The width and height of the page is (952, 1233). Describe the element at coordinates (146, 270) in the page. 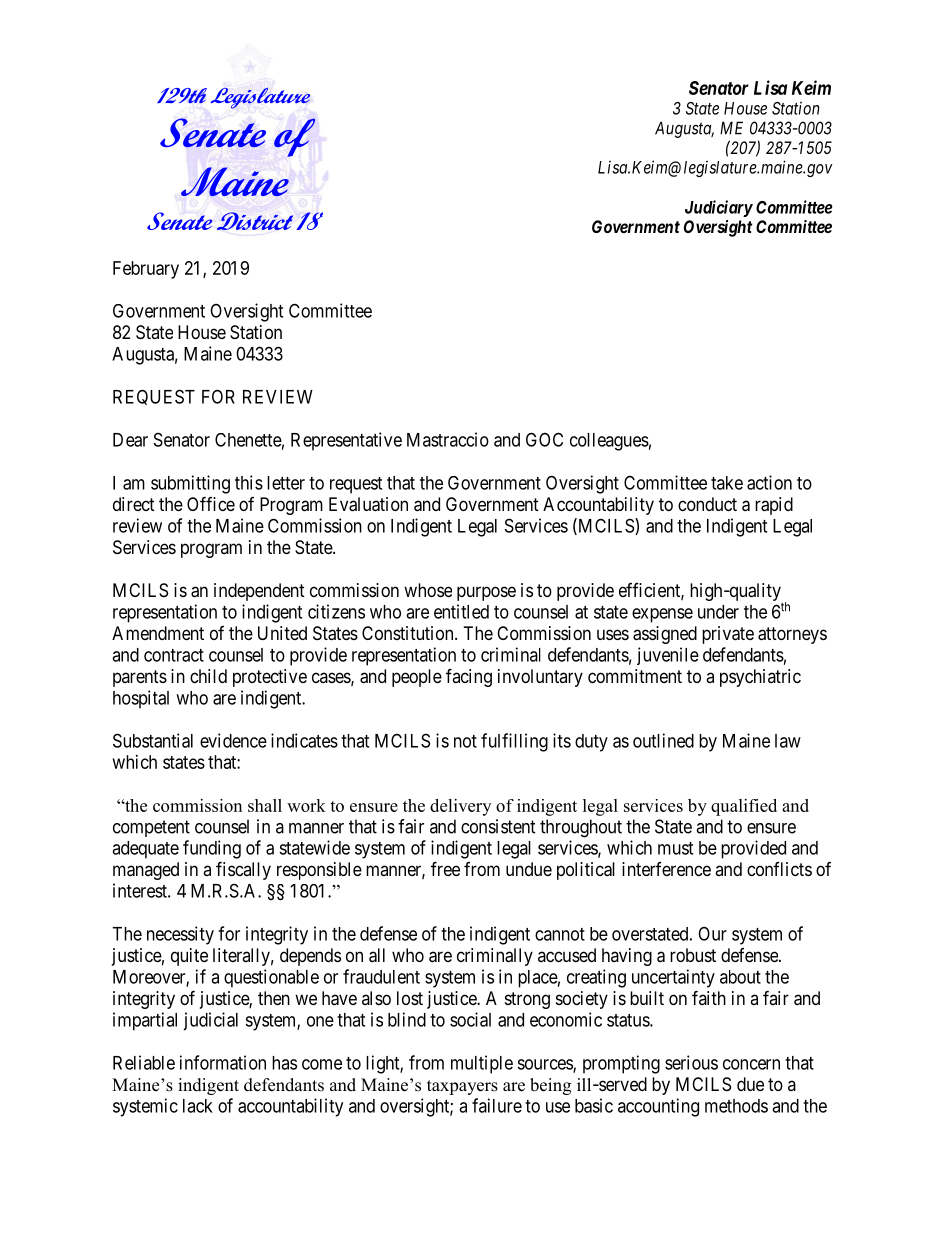

I see `February` at that location.
